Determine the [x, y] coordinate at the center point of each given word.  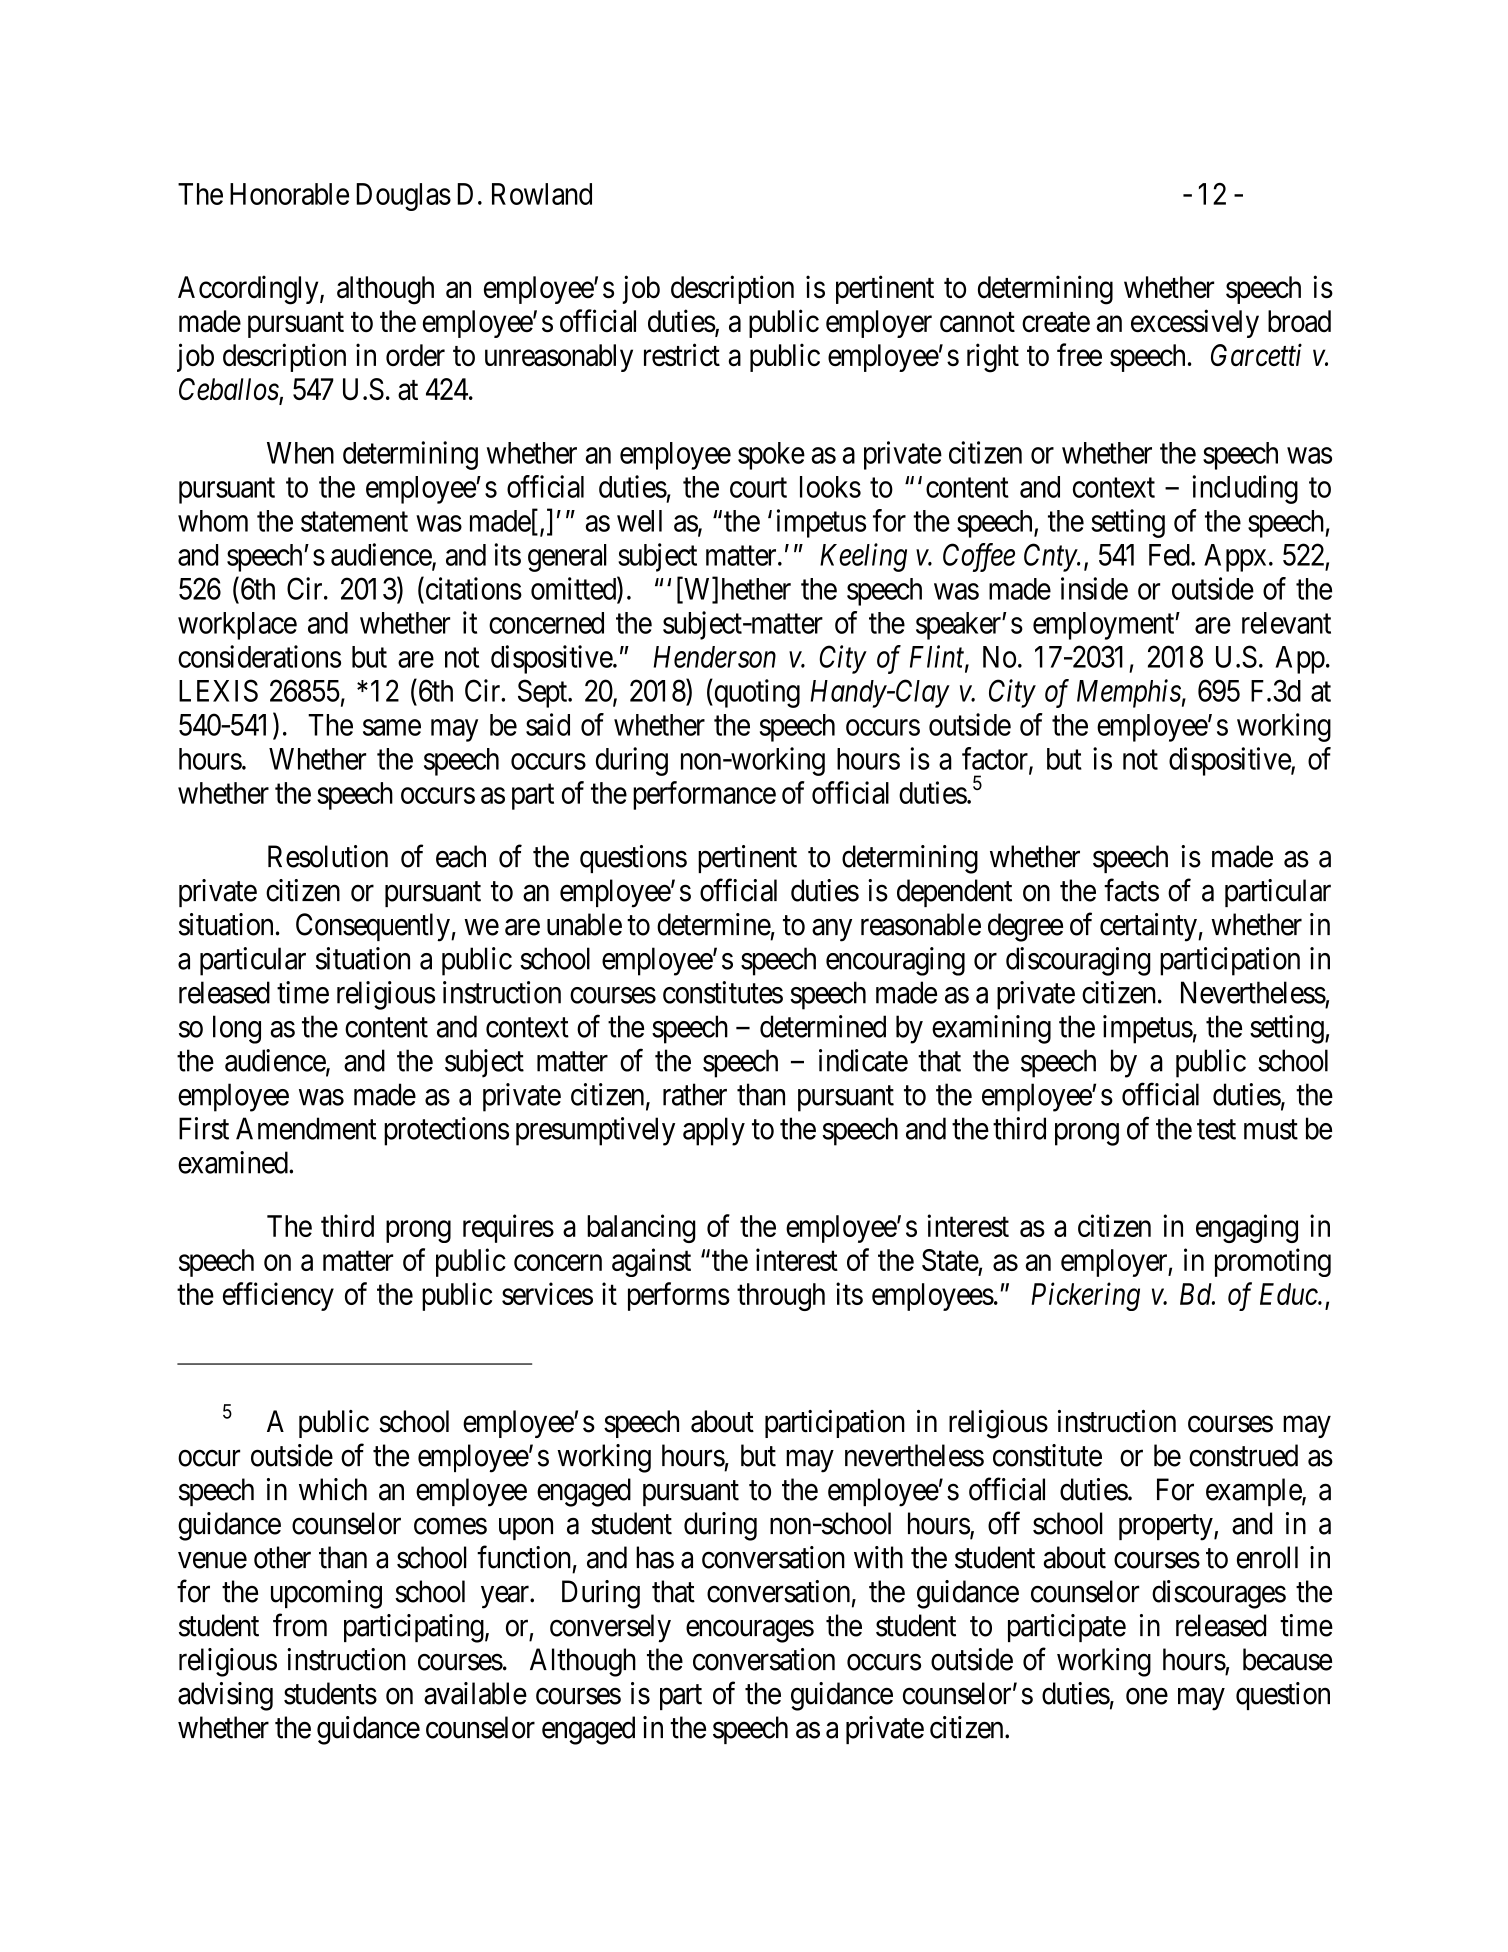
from [300, 1625]
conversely [610, 1628]
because [1287, 1659]
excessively [1195, 323]
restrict [682, 355]
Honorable [289, 194]
